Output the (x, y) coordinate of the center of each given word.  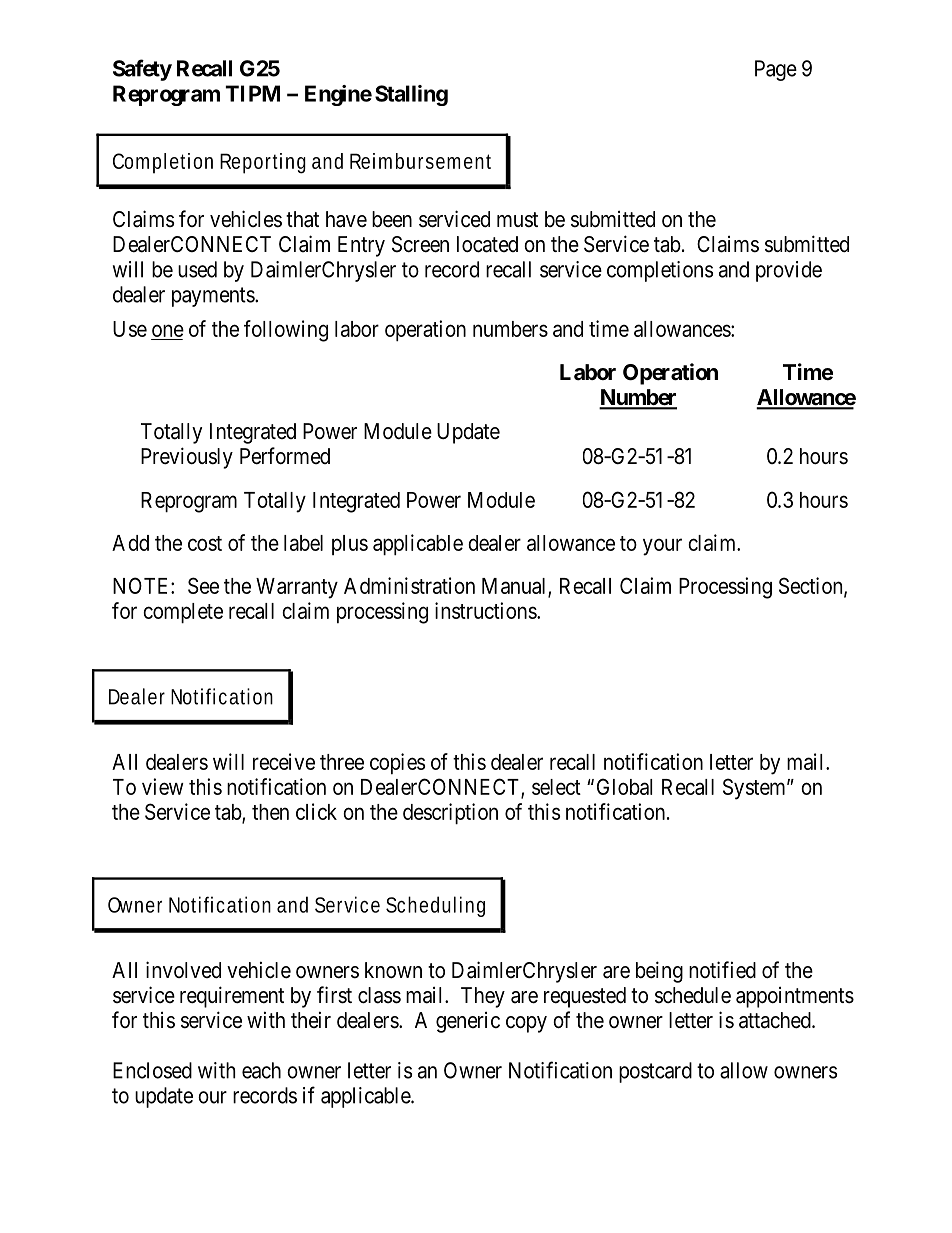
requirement (232, 997)
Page (776, 70)
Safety (142, 70)
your (662, 547)
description (450, 813)
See (203, 585)
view (163, 786)
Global (624, 786)
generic (468, 1022)
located (487, 244)
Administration (409, 585)
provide (789, 271)
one (168, 330)
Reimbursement (420, 161)
